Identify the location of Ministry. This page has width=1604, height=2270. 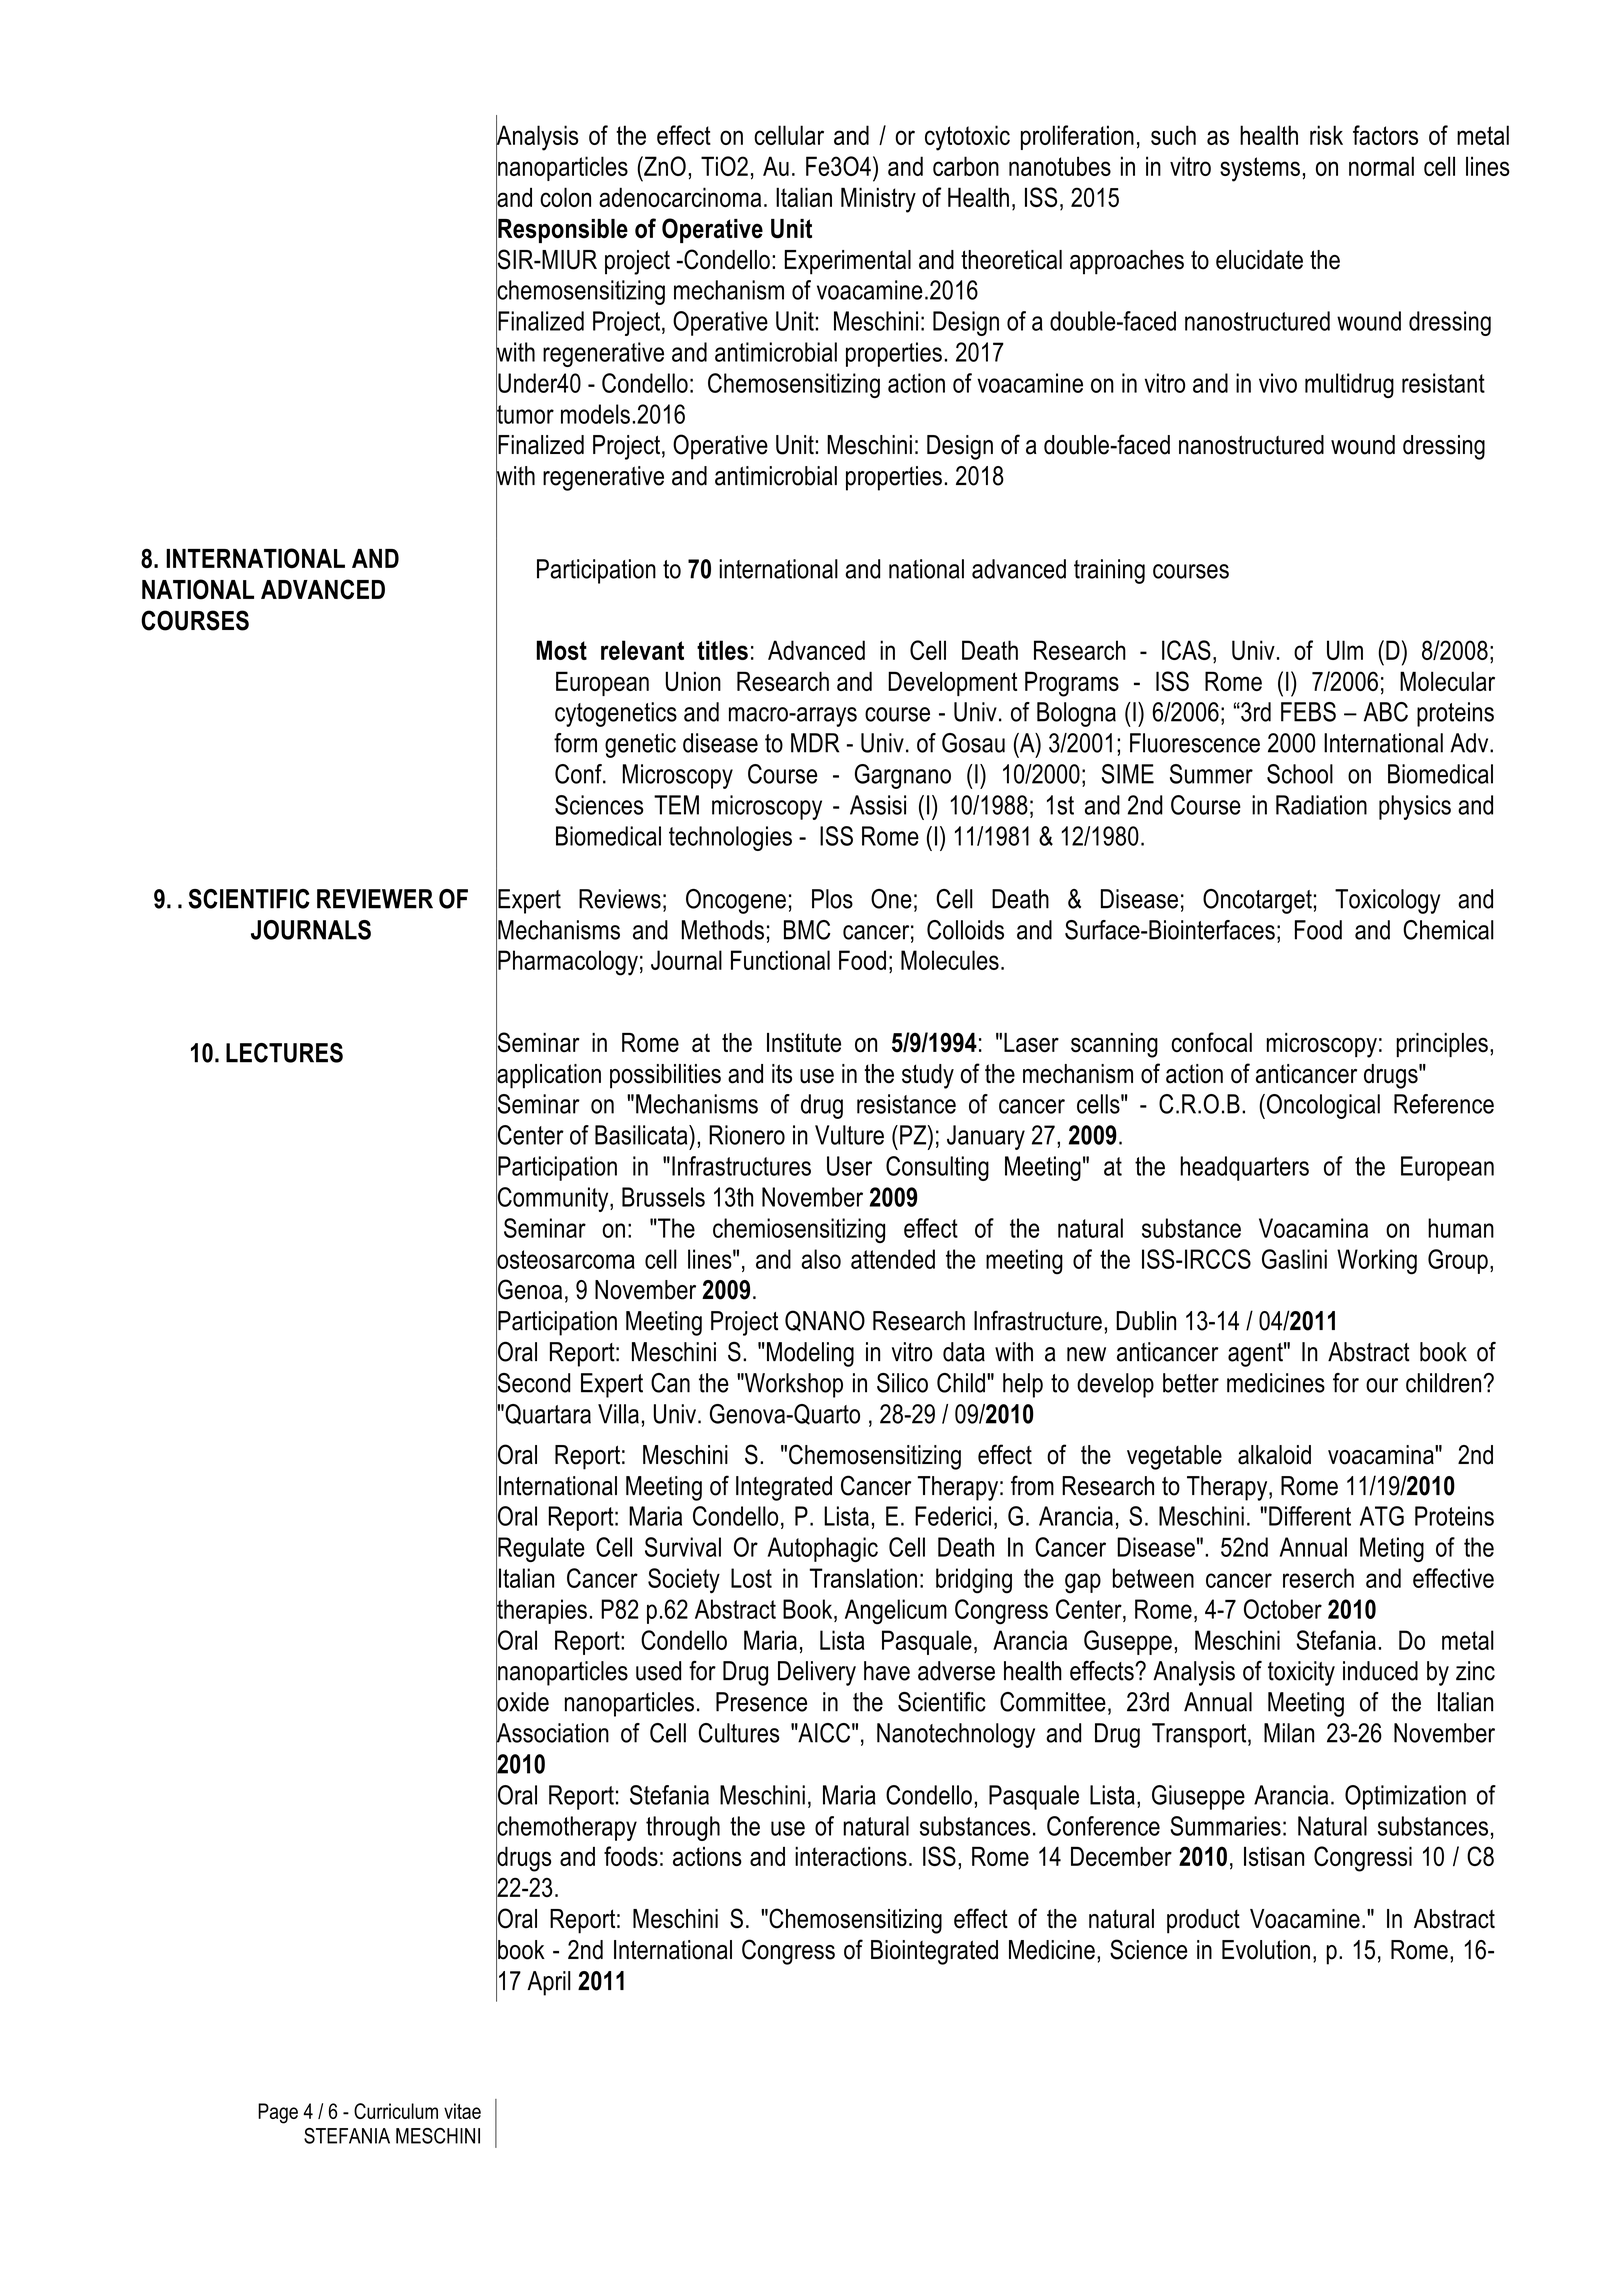
(878, 200).
